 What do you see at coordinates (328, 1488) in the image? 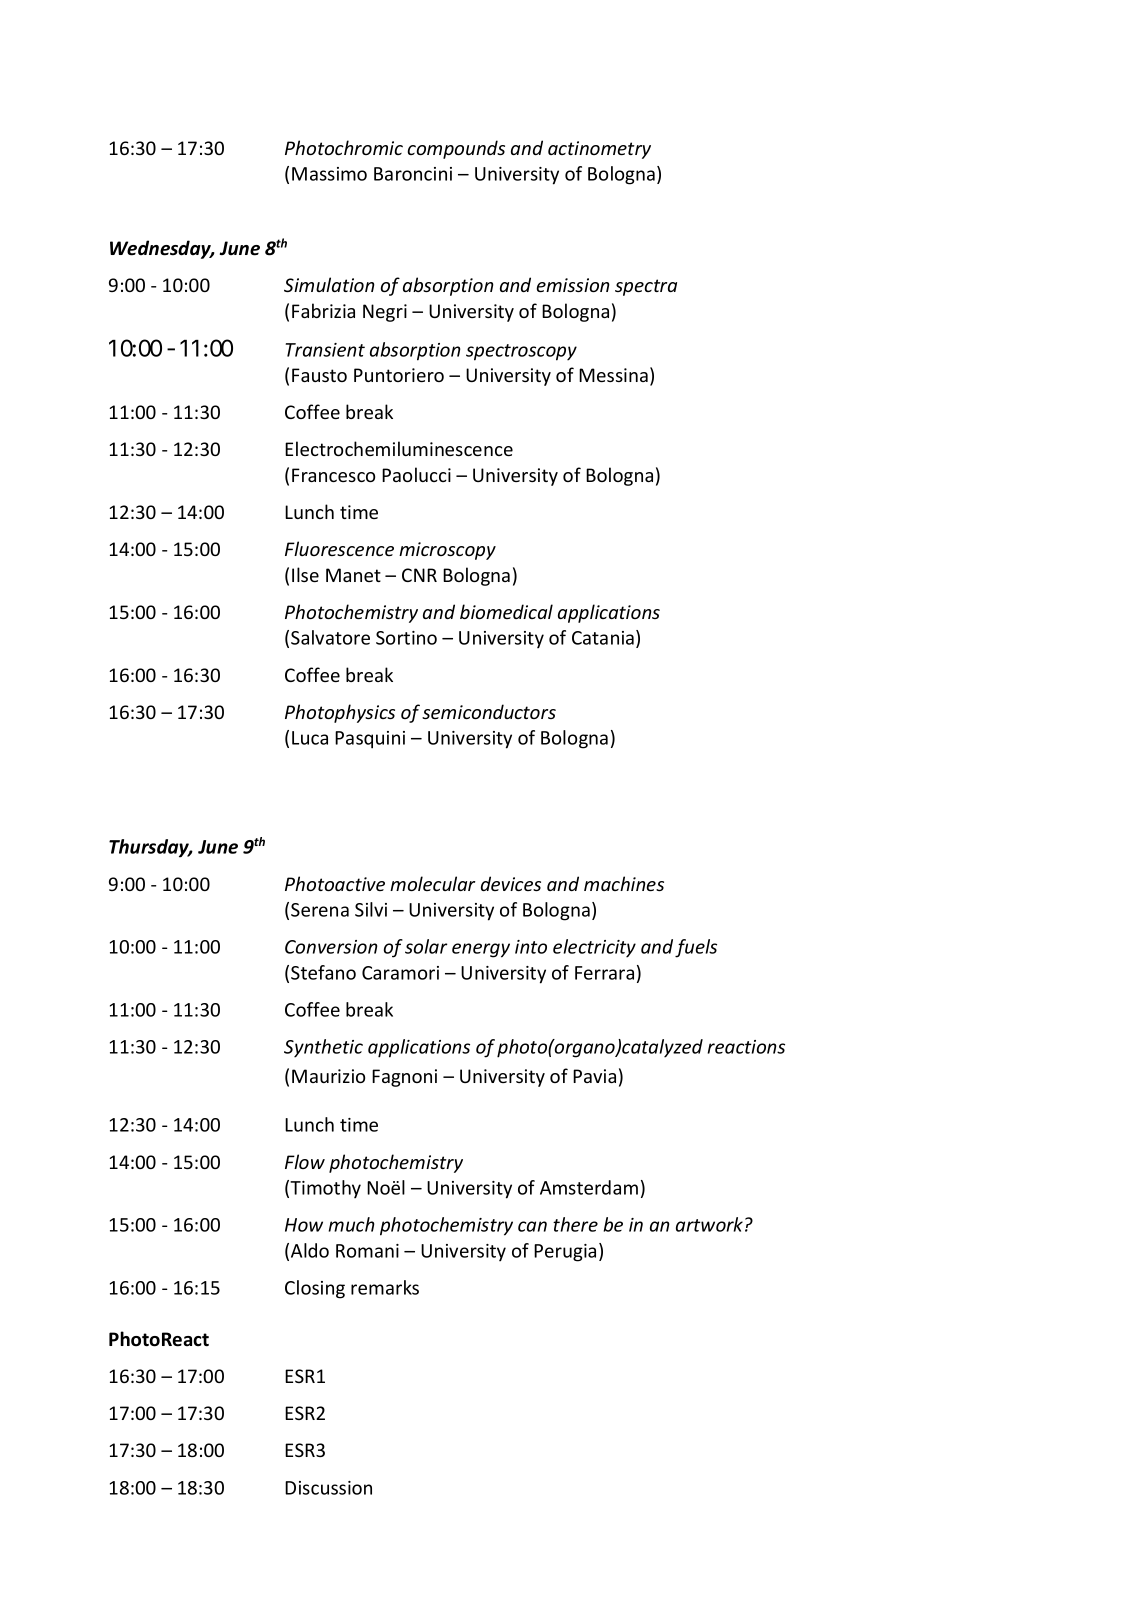
I see `Discussion` at bounding box center [328, 1488].
